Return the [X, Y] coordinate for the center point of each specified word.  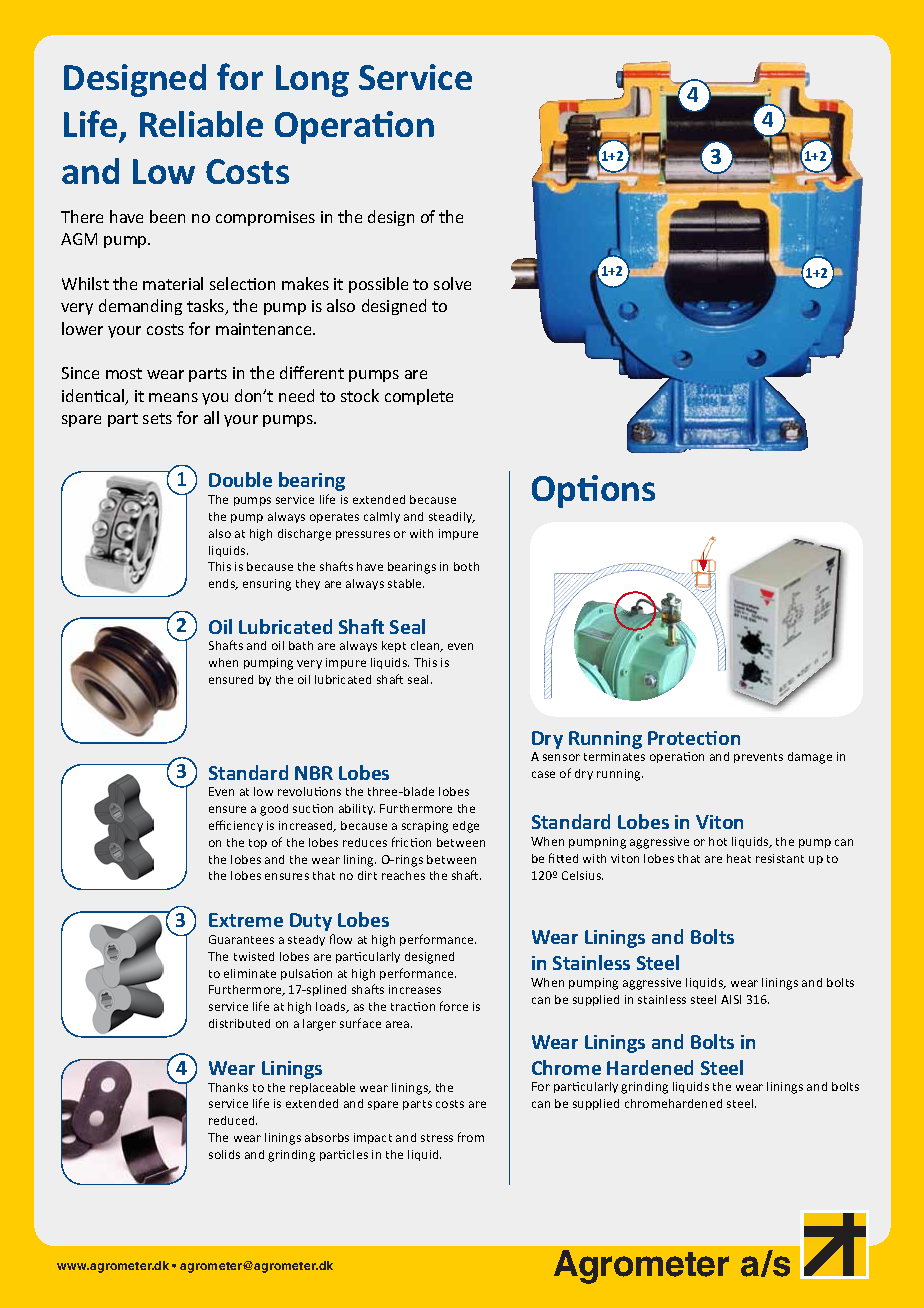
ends [223, 584]
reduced [233, 1120]
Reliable [201, 124]
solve [452, 283]
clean [426, 646]
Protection [694, 738]
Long [312, 81]
